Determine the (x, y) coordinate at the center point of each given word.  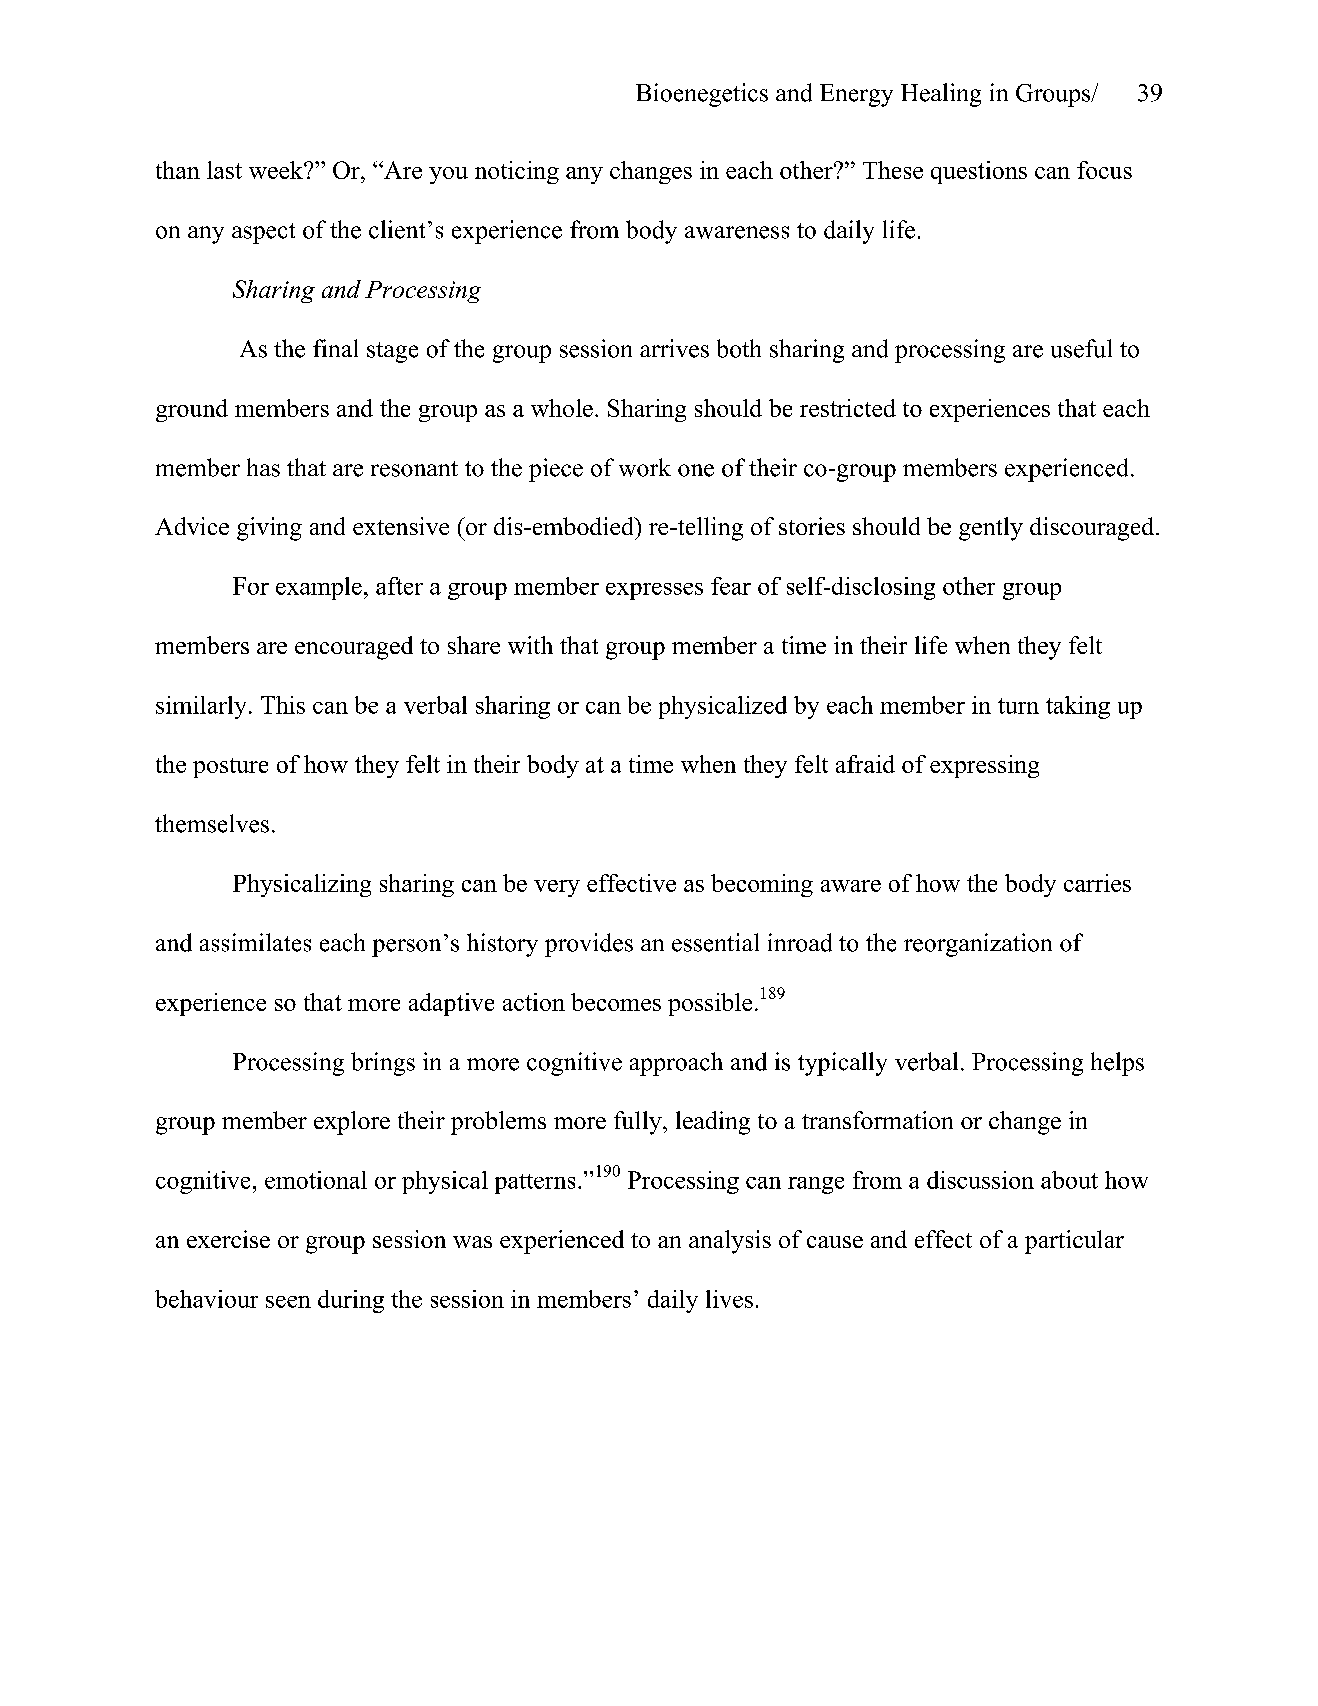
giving (269, 529)
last (224, 170)
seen (288, 1302)
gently (991, 529)
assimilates (255, 942)
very (557, 888)
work (645, 467)
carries (1097, 883)
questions (979, 172)
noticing (517, 172)
